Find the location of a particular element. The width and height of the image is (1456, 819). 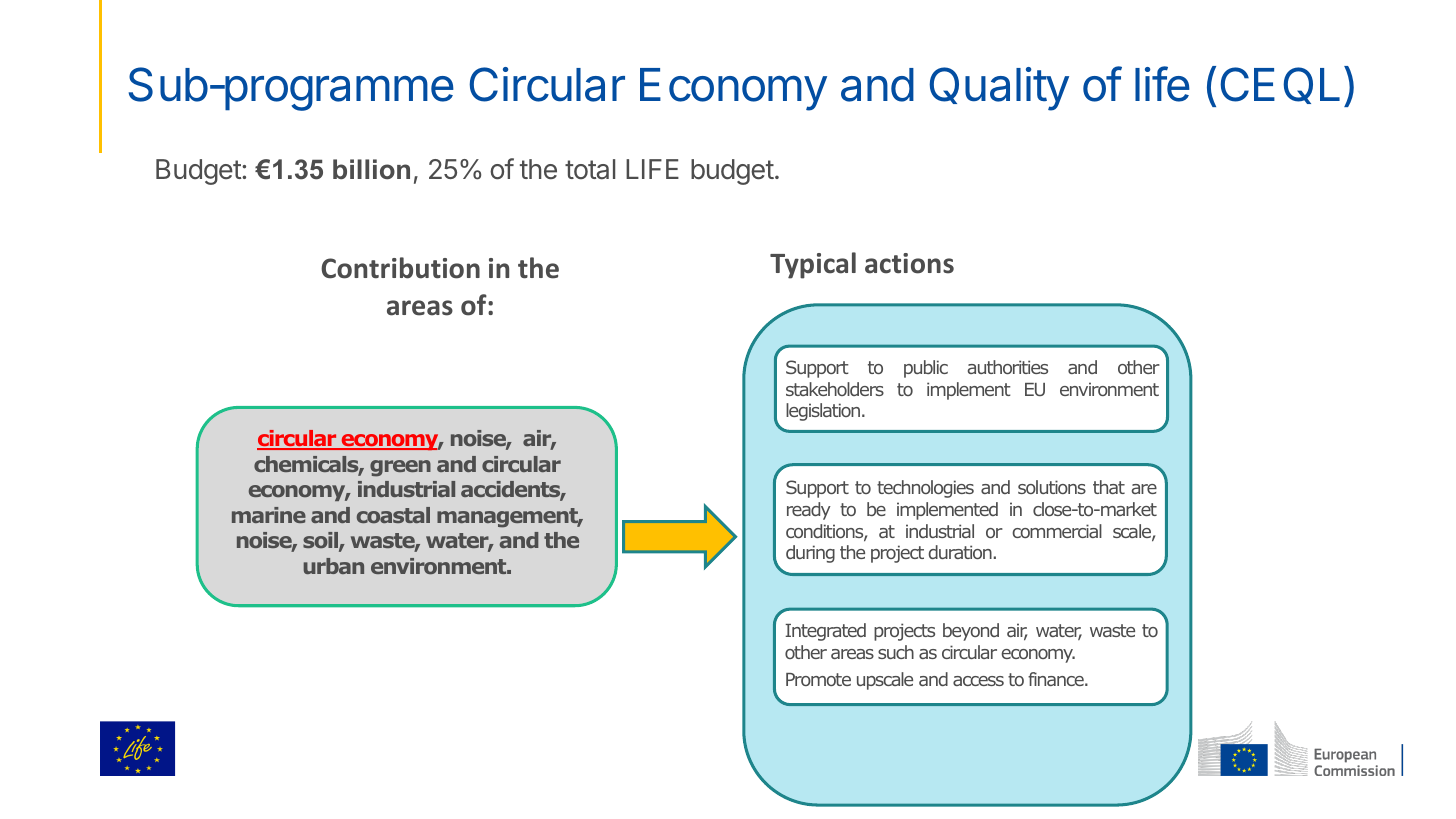

coastal is located at coordinates (393, 515).
